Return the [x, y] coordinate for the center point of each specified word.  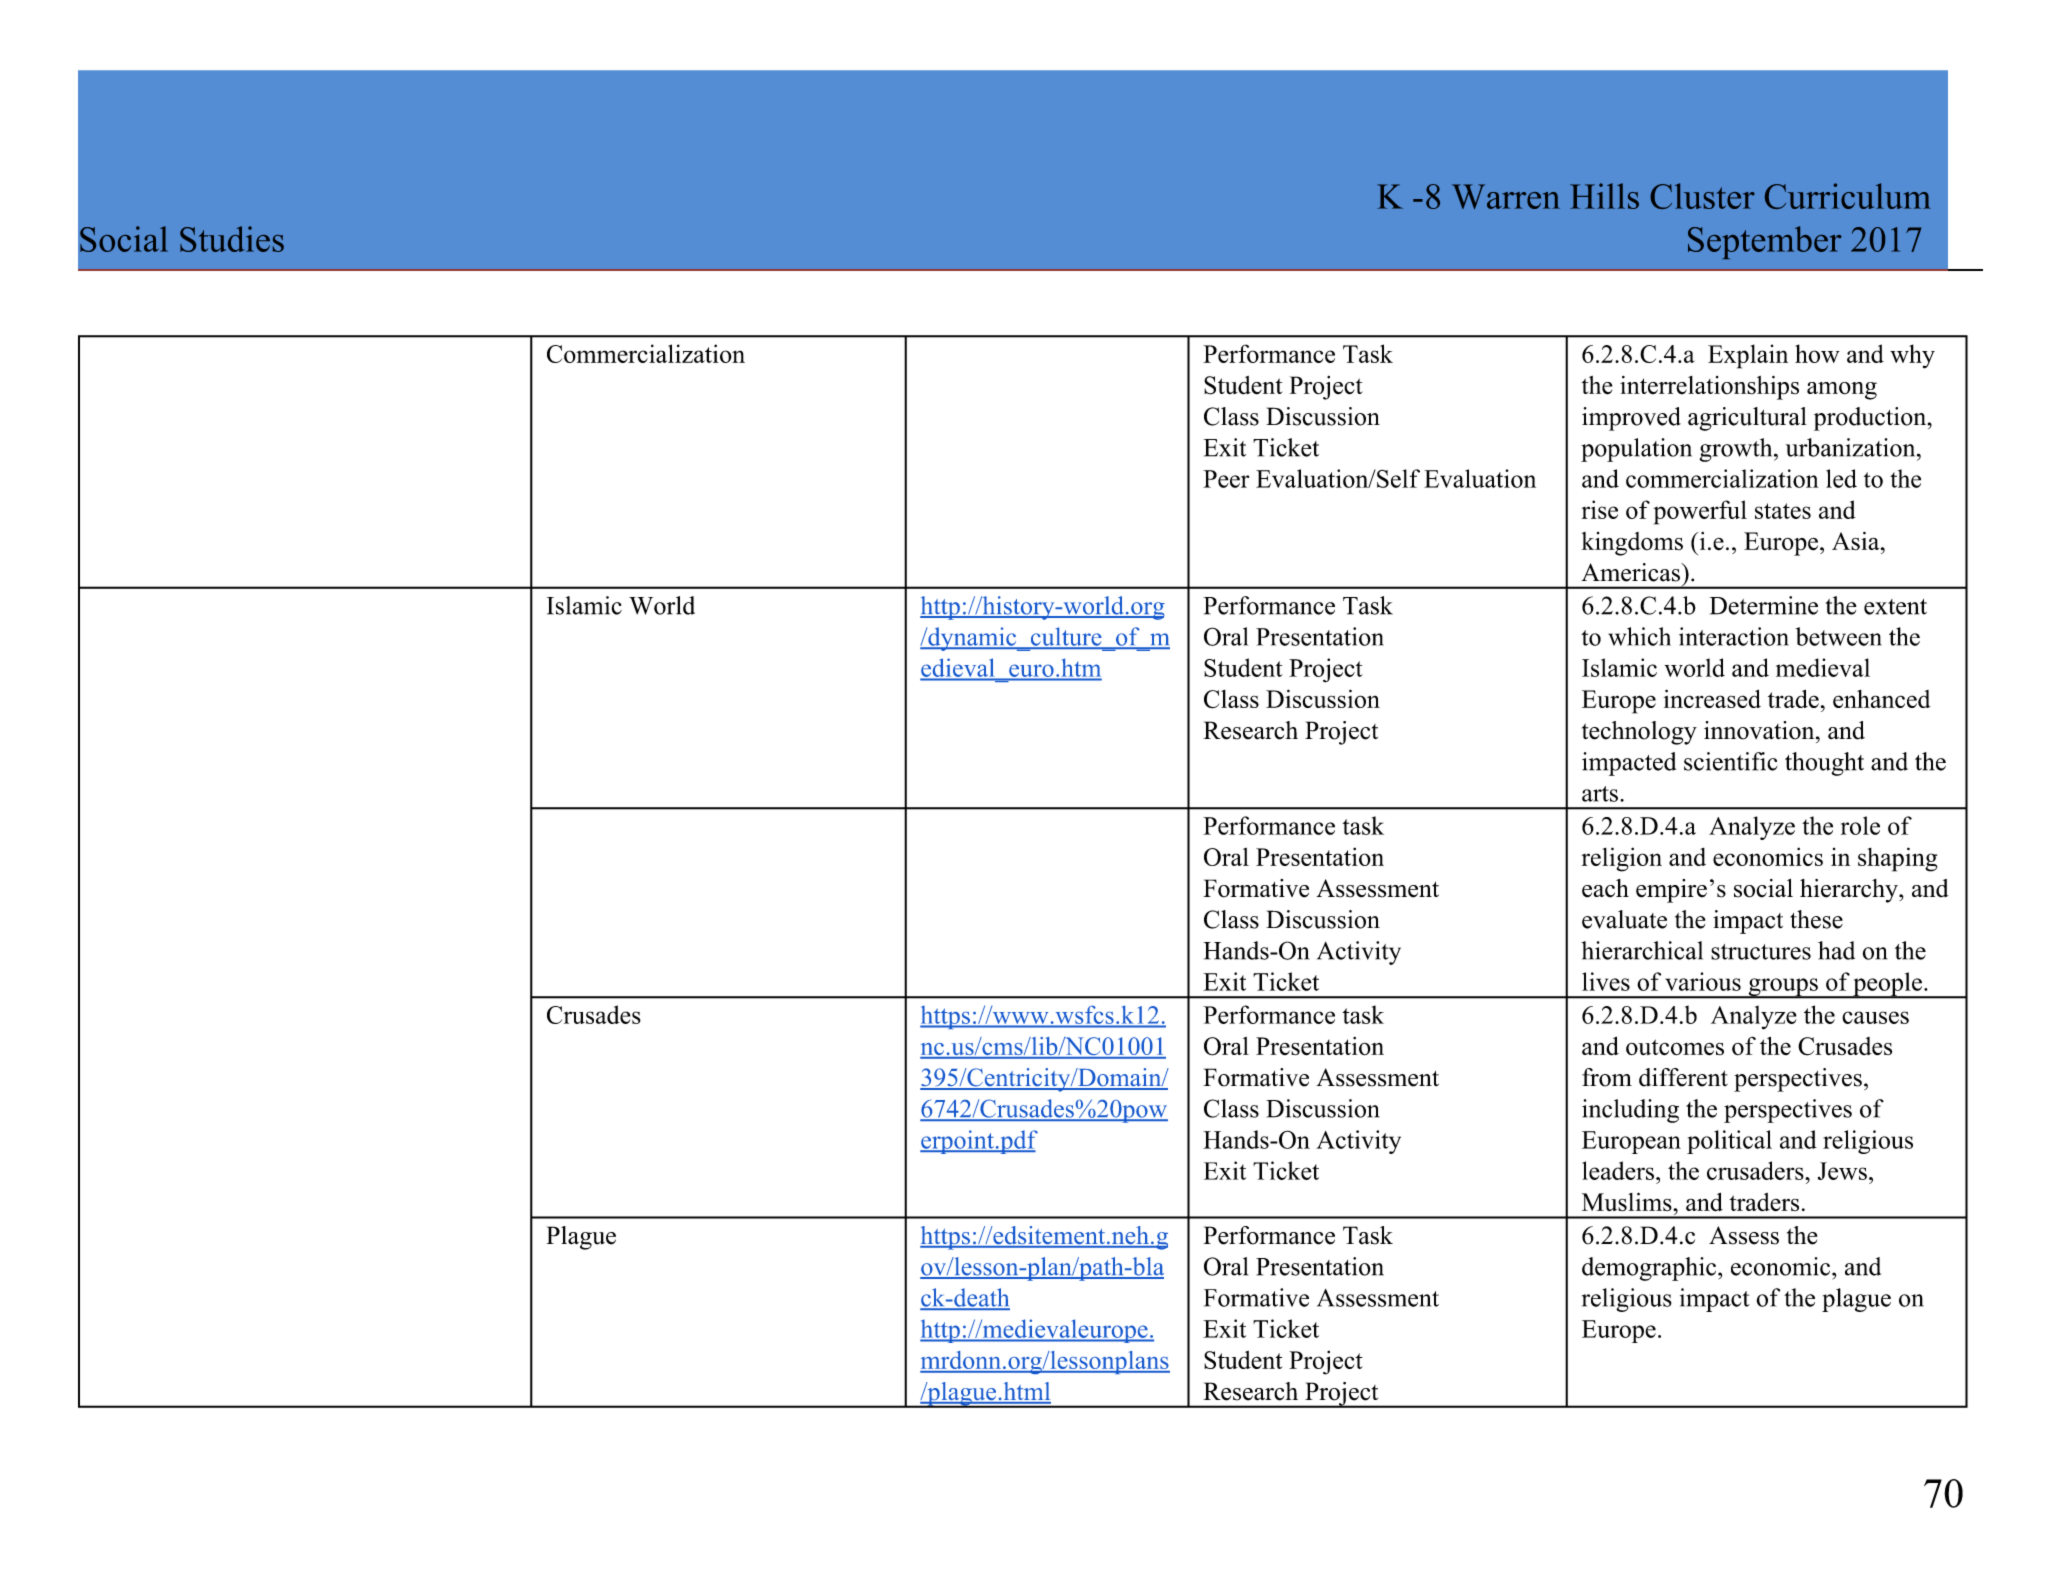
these [1816, 919]
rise [1599, 509]
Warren [1506, 196]
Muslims [1628, 1202]
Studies [232, 239]
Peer [1226, 479]
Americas [1631, 572]
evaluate [1624, 919]
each [1605, 888]
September [1765, 242]
